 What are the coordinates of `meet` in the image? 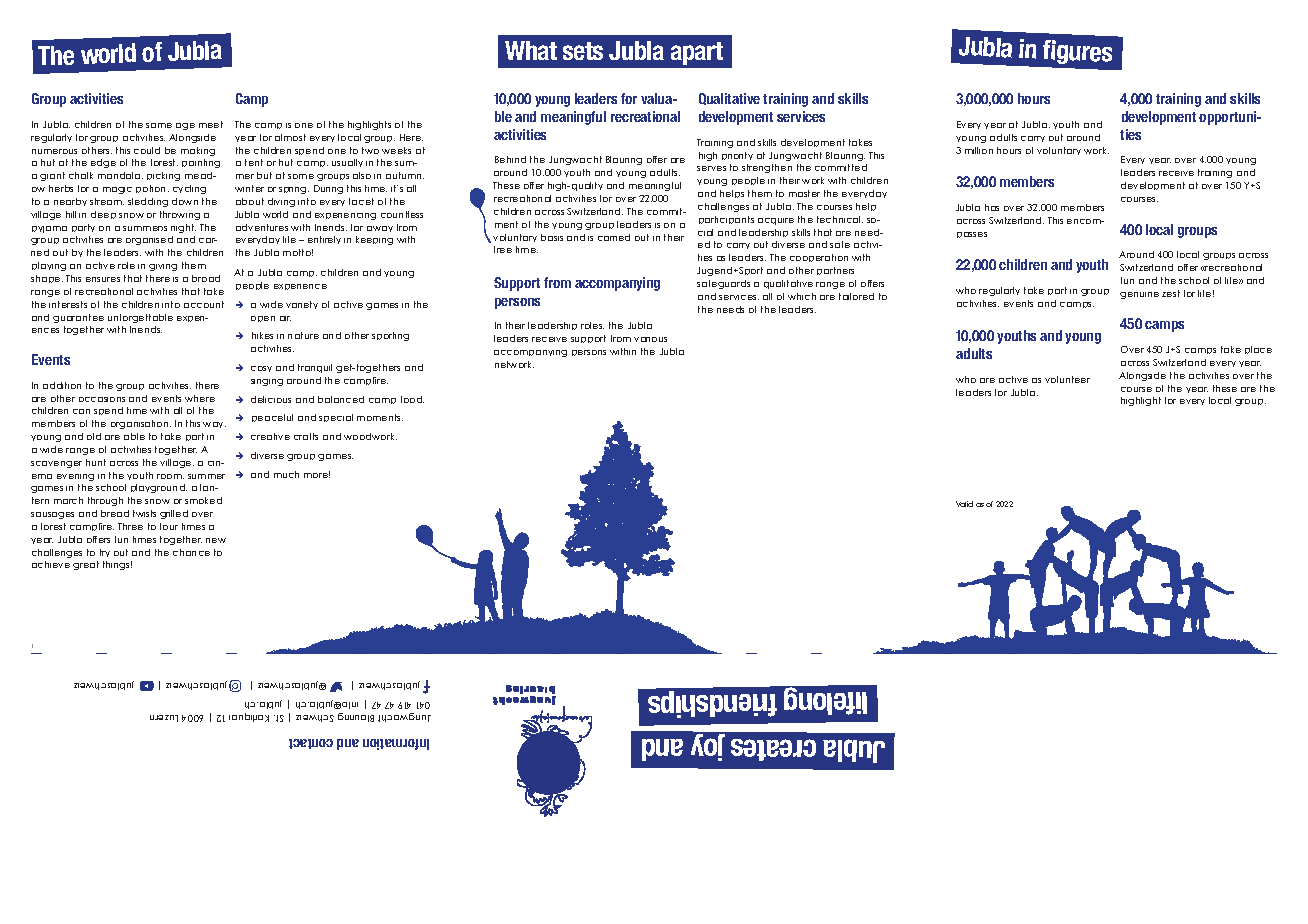 It's located at (211, 124).
